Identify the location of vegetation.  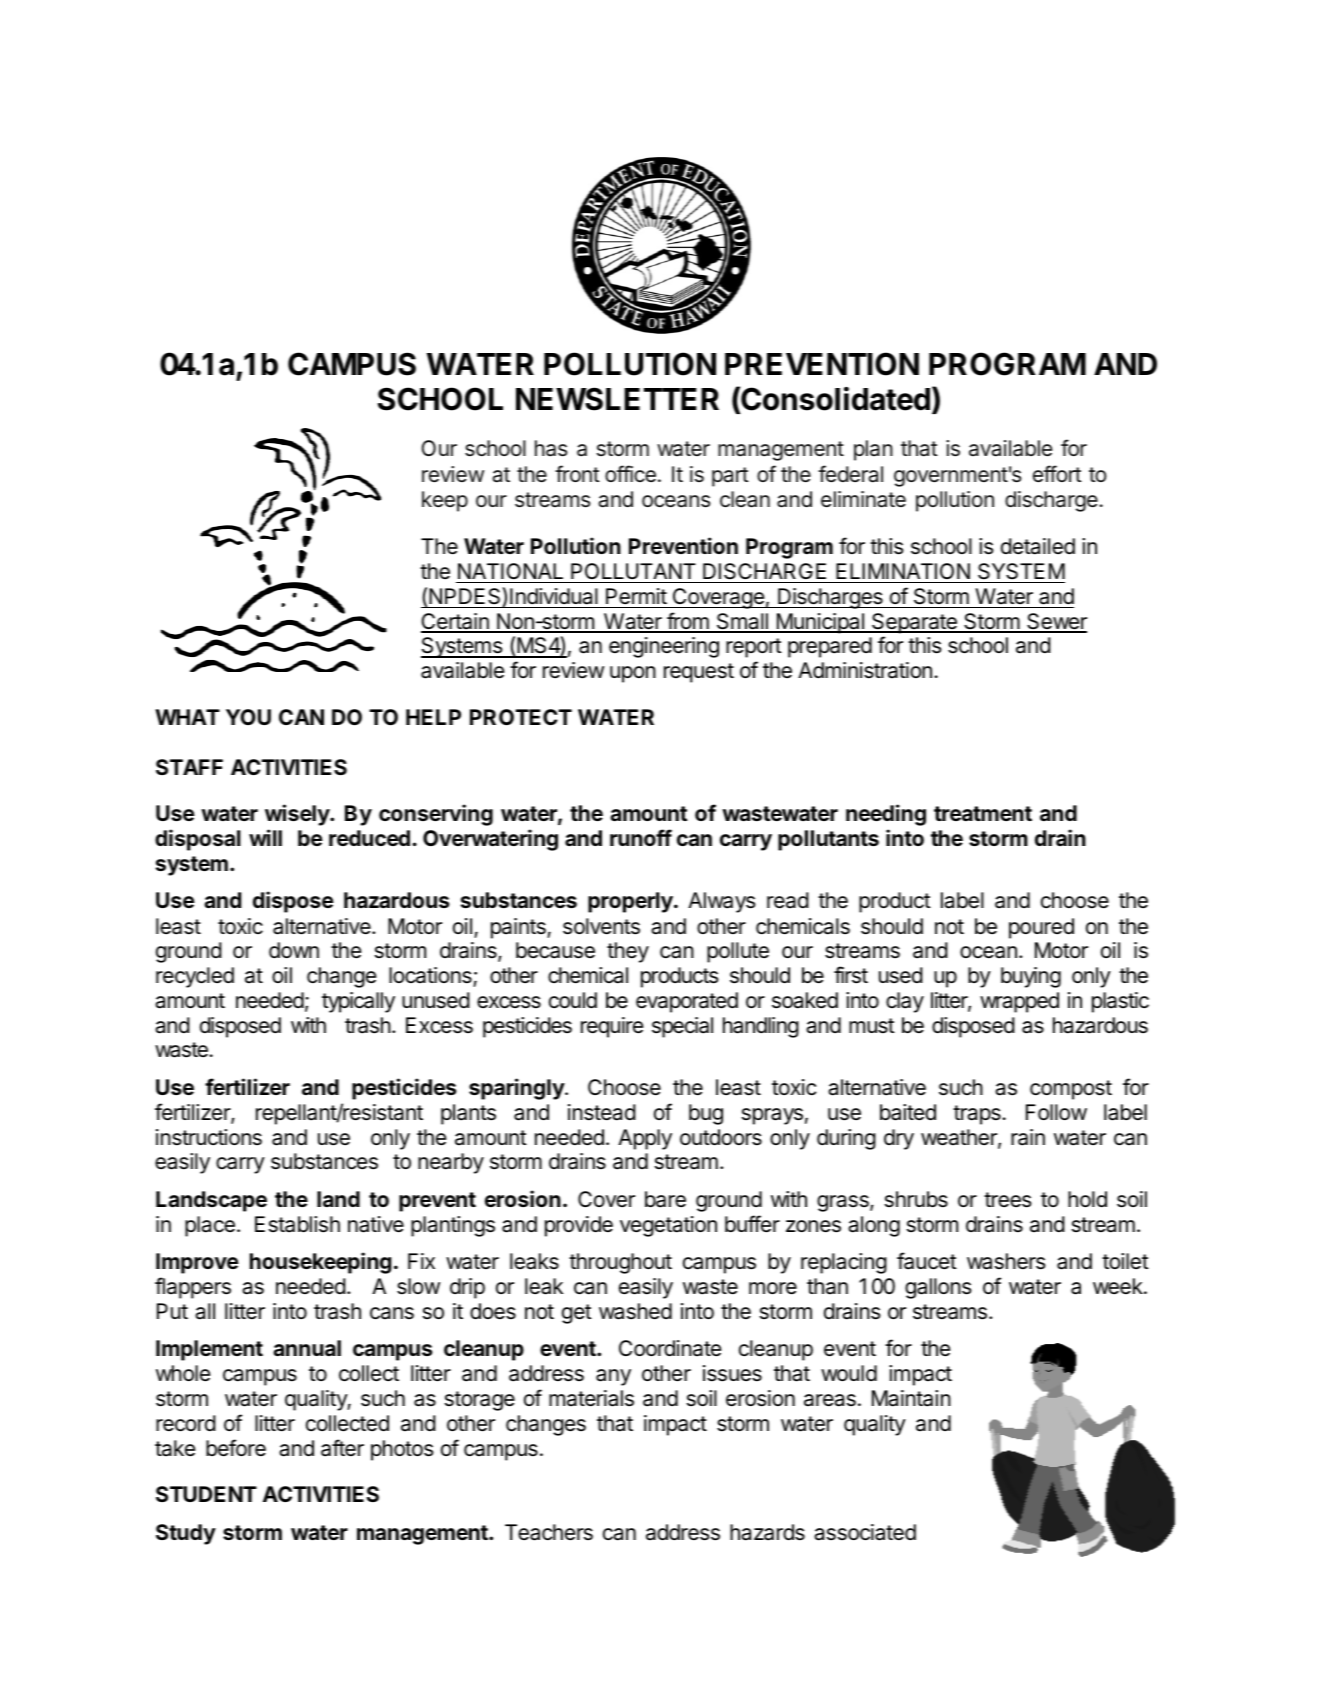
(668, 1226).
